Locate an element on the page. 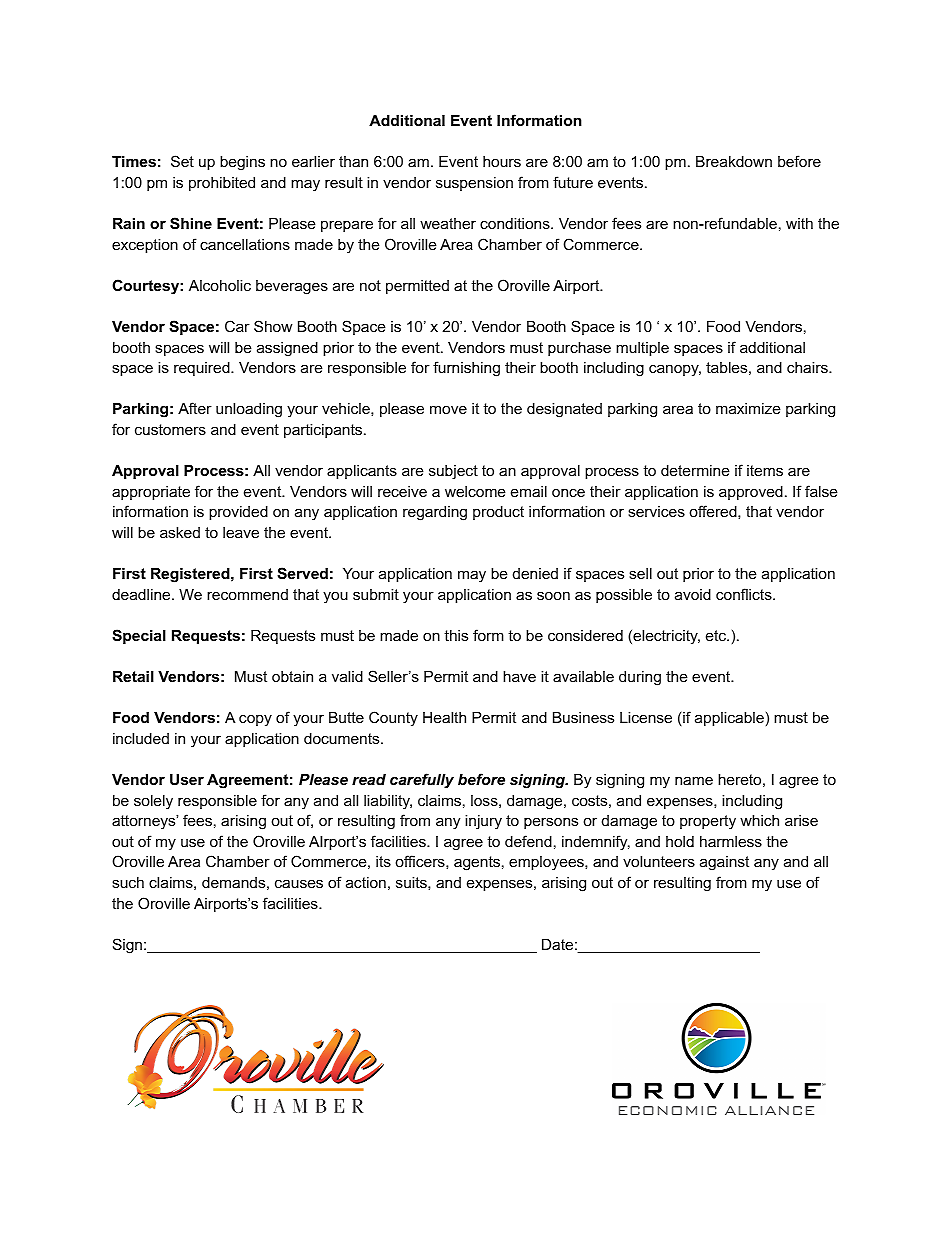 This image has height=1233, width=952. have is located at coordinates (519, 676).
